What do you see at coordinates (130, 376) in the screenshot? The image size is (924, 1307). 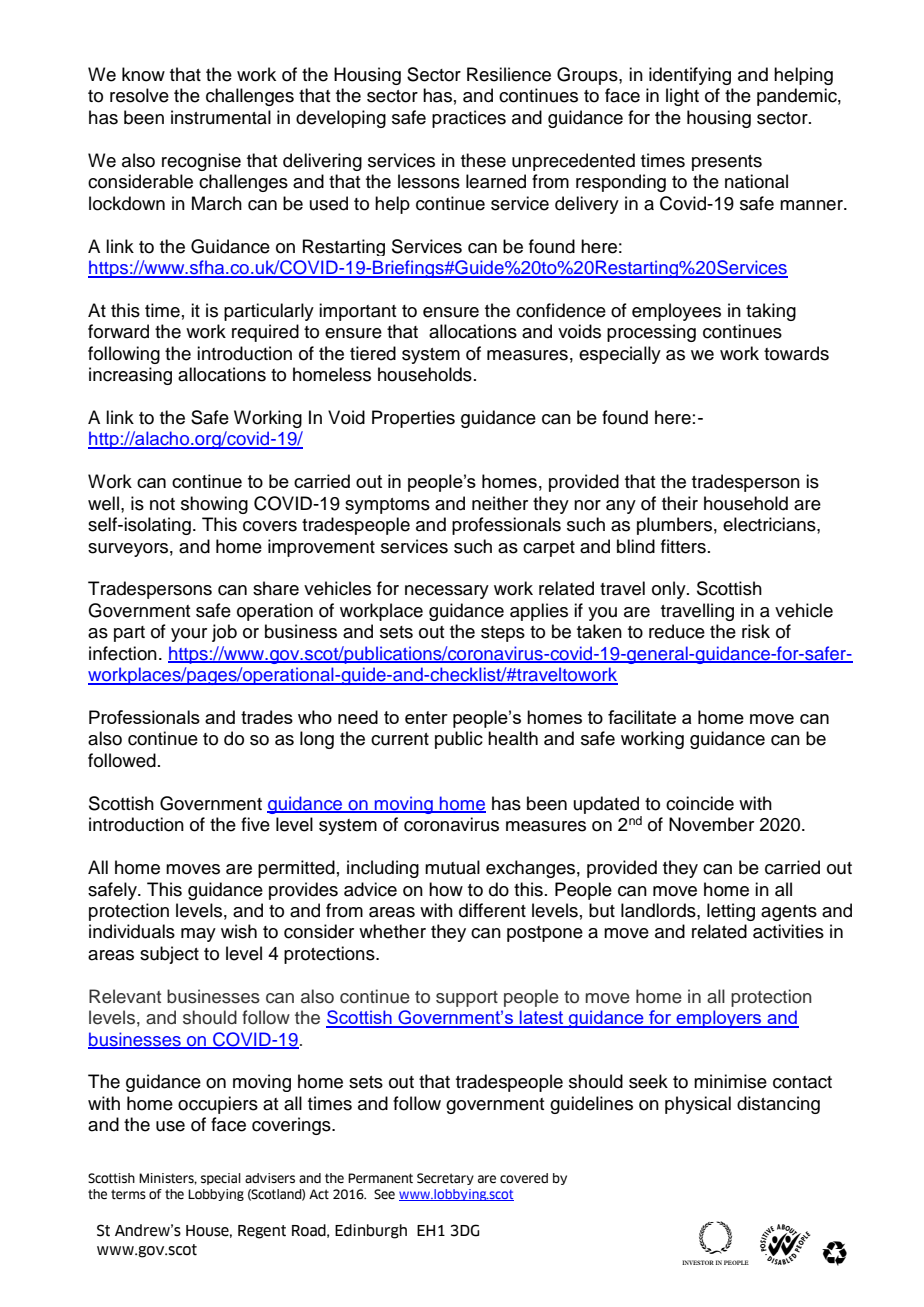 I see `increasing` at bounding box center [130, 376].
